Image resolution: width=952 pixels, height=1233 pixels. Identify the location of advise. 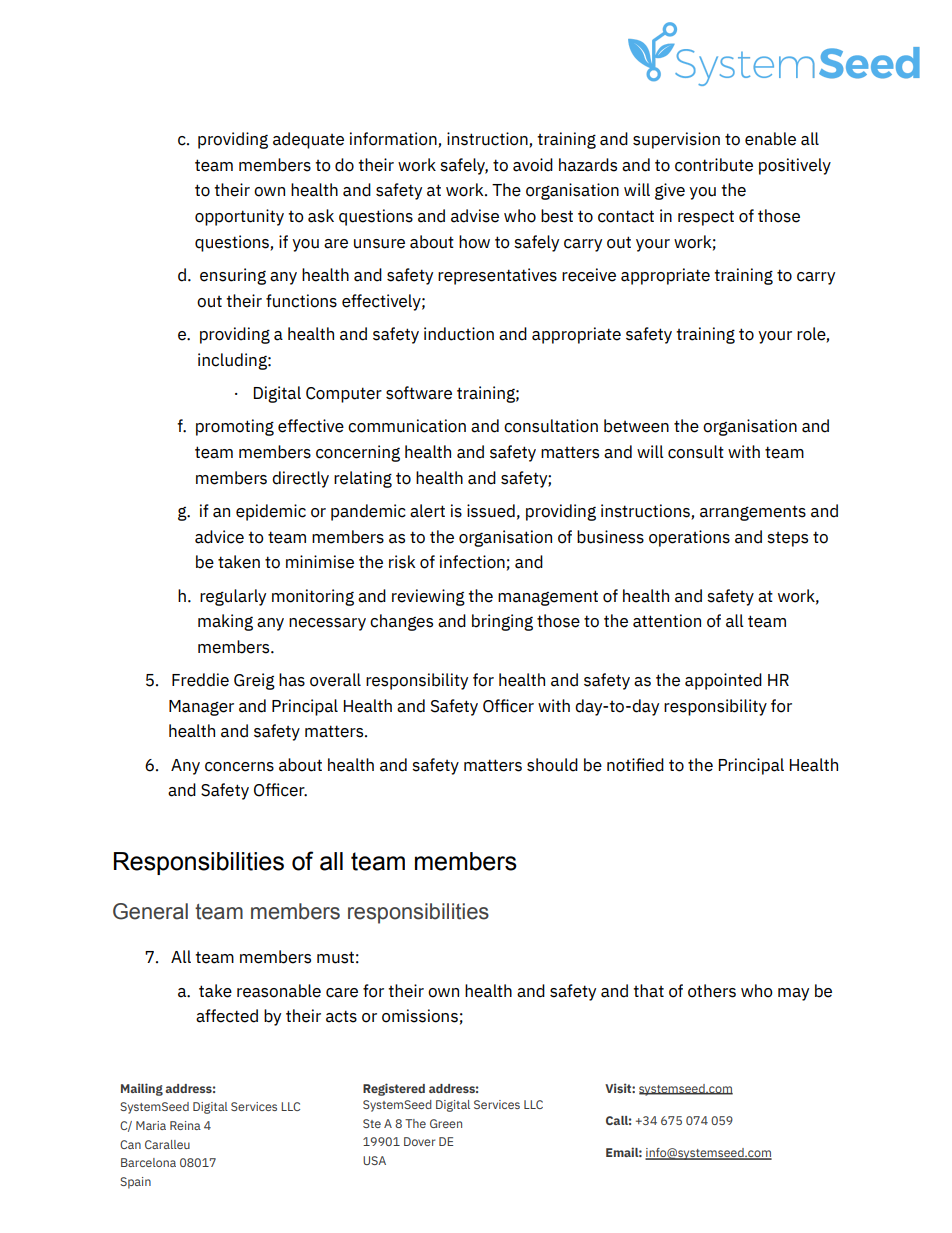
(475, 216).
